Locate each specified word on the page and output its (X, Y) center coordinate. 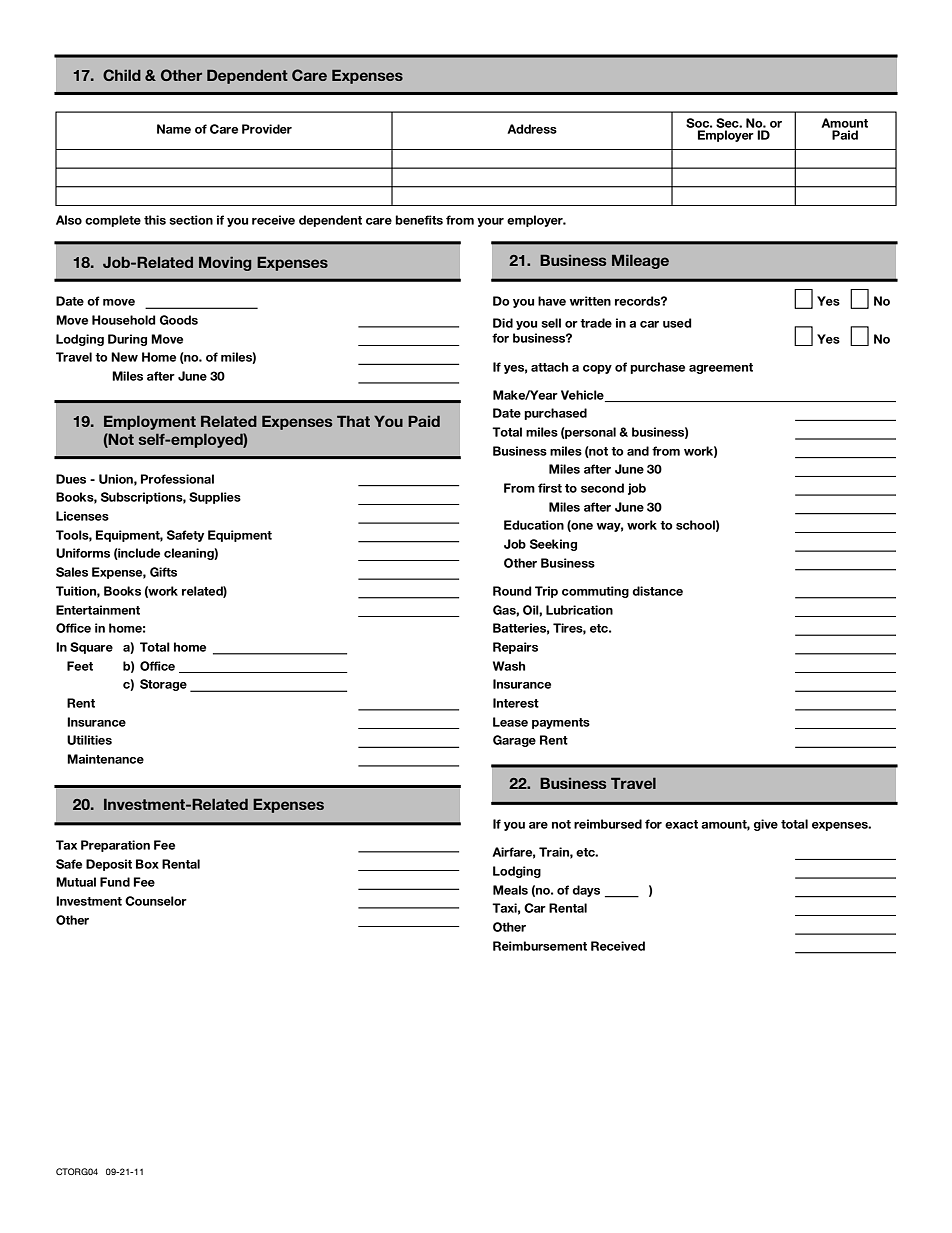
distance (657, 591)
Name (174, 129)
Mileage (640, 261)
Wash (509, 666)
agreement (721, 368)
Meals (510, 890)
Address (532, 129)
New (124, 357)
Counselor (156, 901)
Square (91, 648)
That (353, 421)
